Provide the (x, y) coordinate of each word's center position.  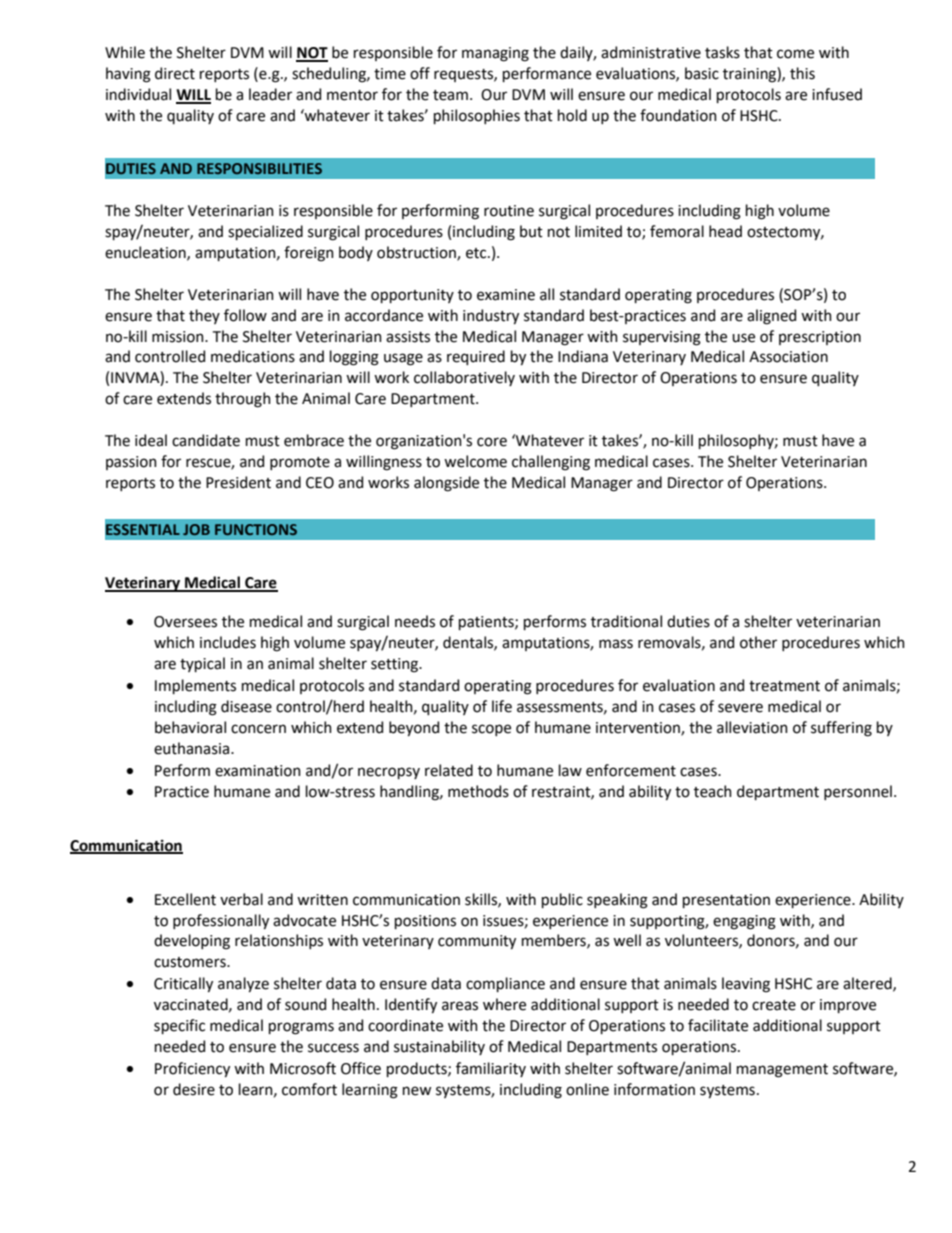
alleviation (752, 727)
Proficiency (192, 1069)
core (492, 442)
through (243, 400)
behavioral (190, 727)
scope (491, 730)
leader (270, 94)
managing (495, 54)
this (802, 73)
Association (788, 357)
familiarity (491, 1069)
